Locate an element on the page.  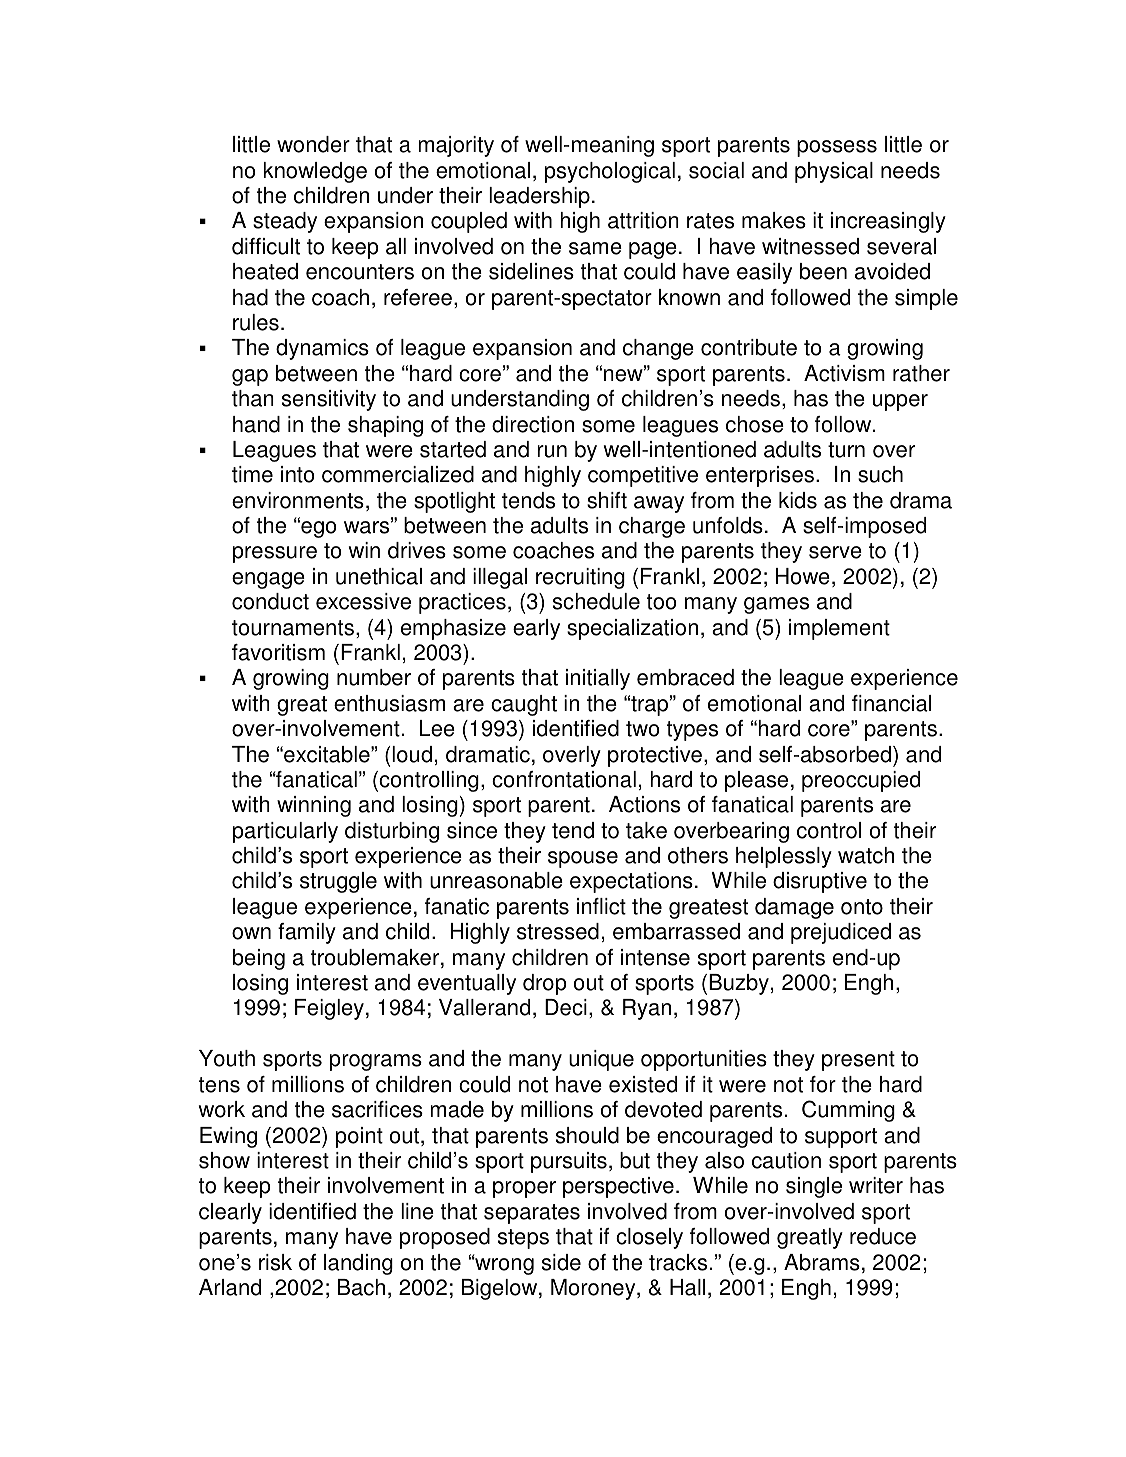
knowledge is located at coordinates (315, 172).
